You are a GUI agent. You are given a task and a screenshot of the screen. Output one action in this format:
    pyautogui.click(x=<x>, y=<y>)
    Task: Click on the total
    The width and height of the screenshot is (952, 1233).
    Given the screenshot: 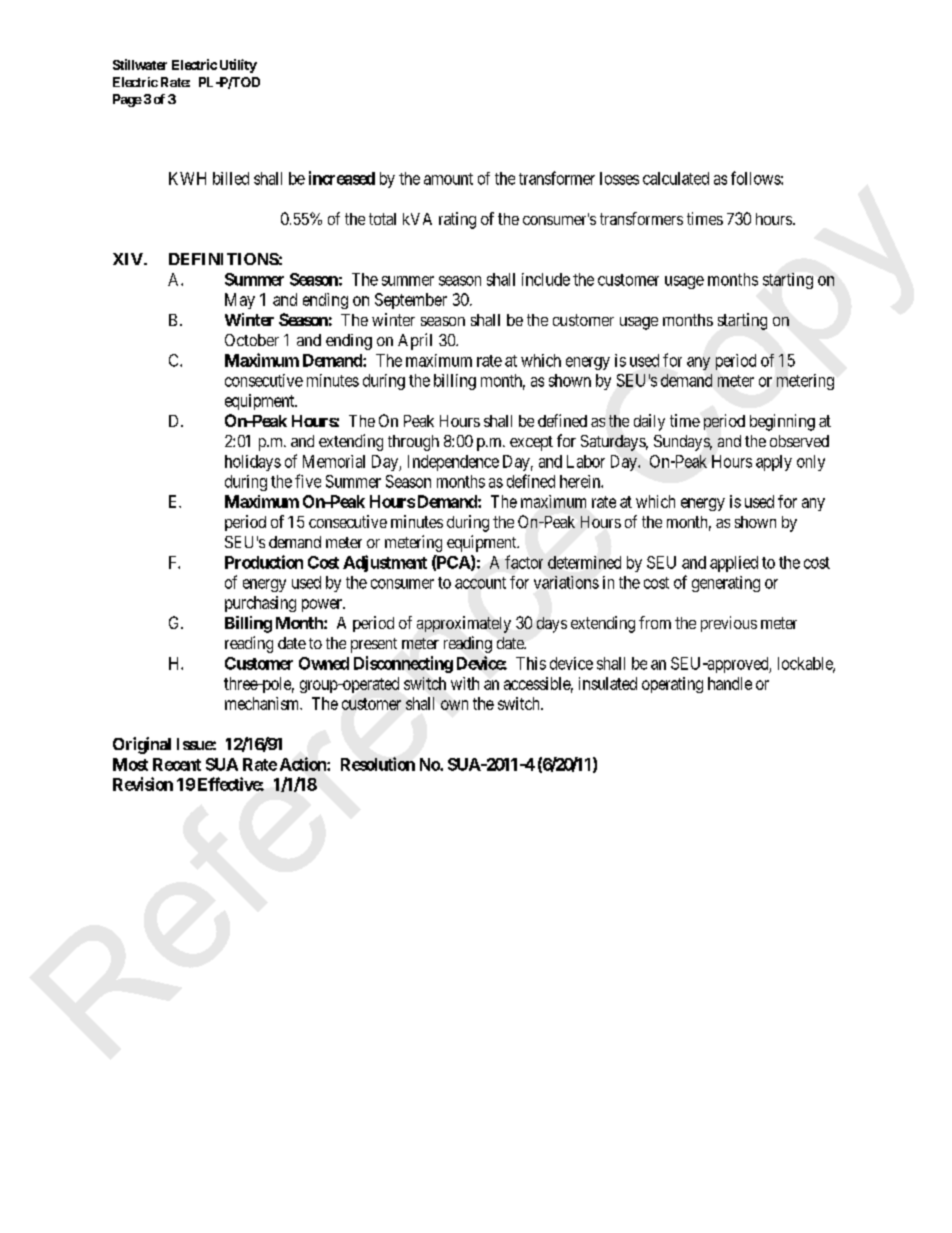 What is the action you would take?
    pyautogui.click(x=382, y=219)
